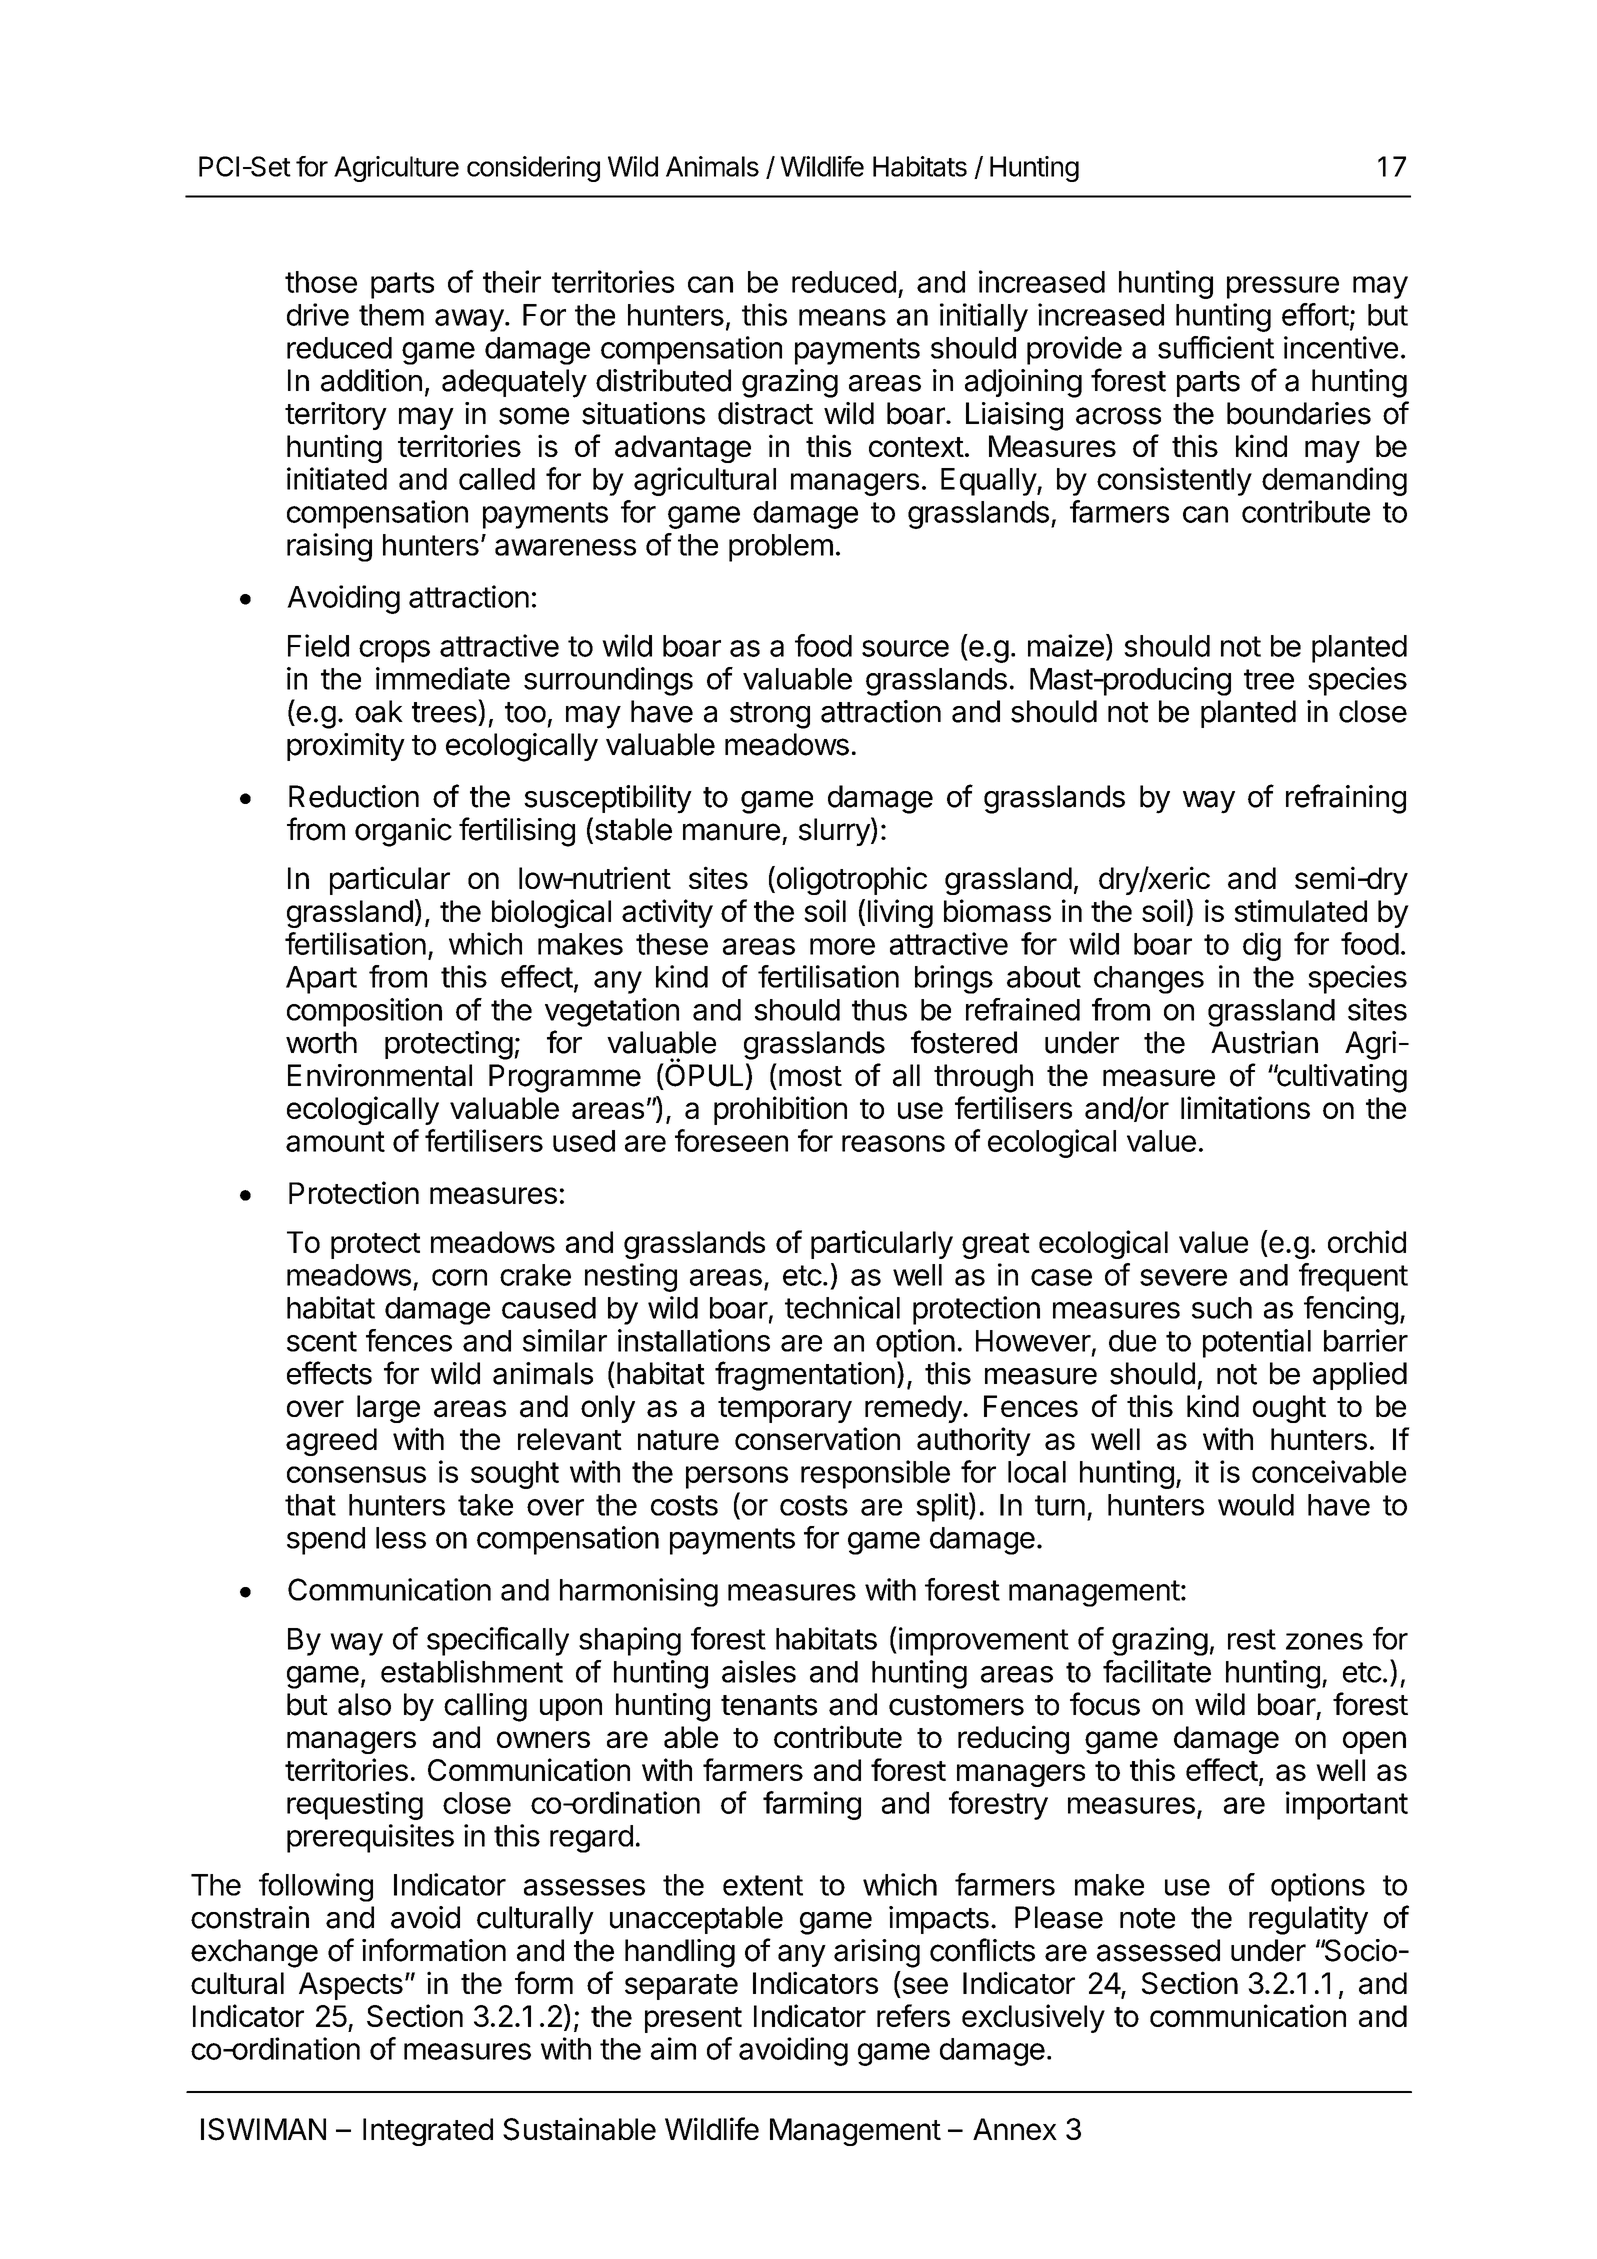 Image resolution: width=1597 pixels, height=2259 pixels. Describe the element at coordinates (1245, 1107) in the image. I see `limitations` at that location.
